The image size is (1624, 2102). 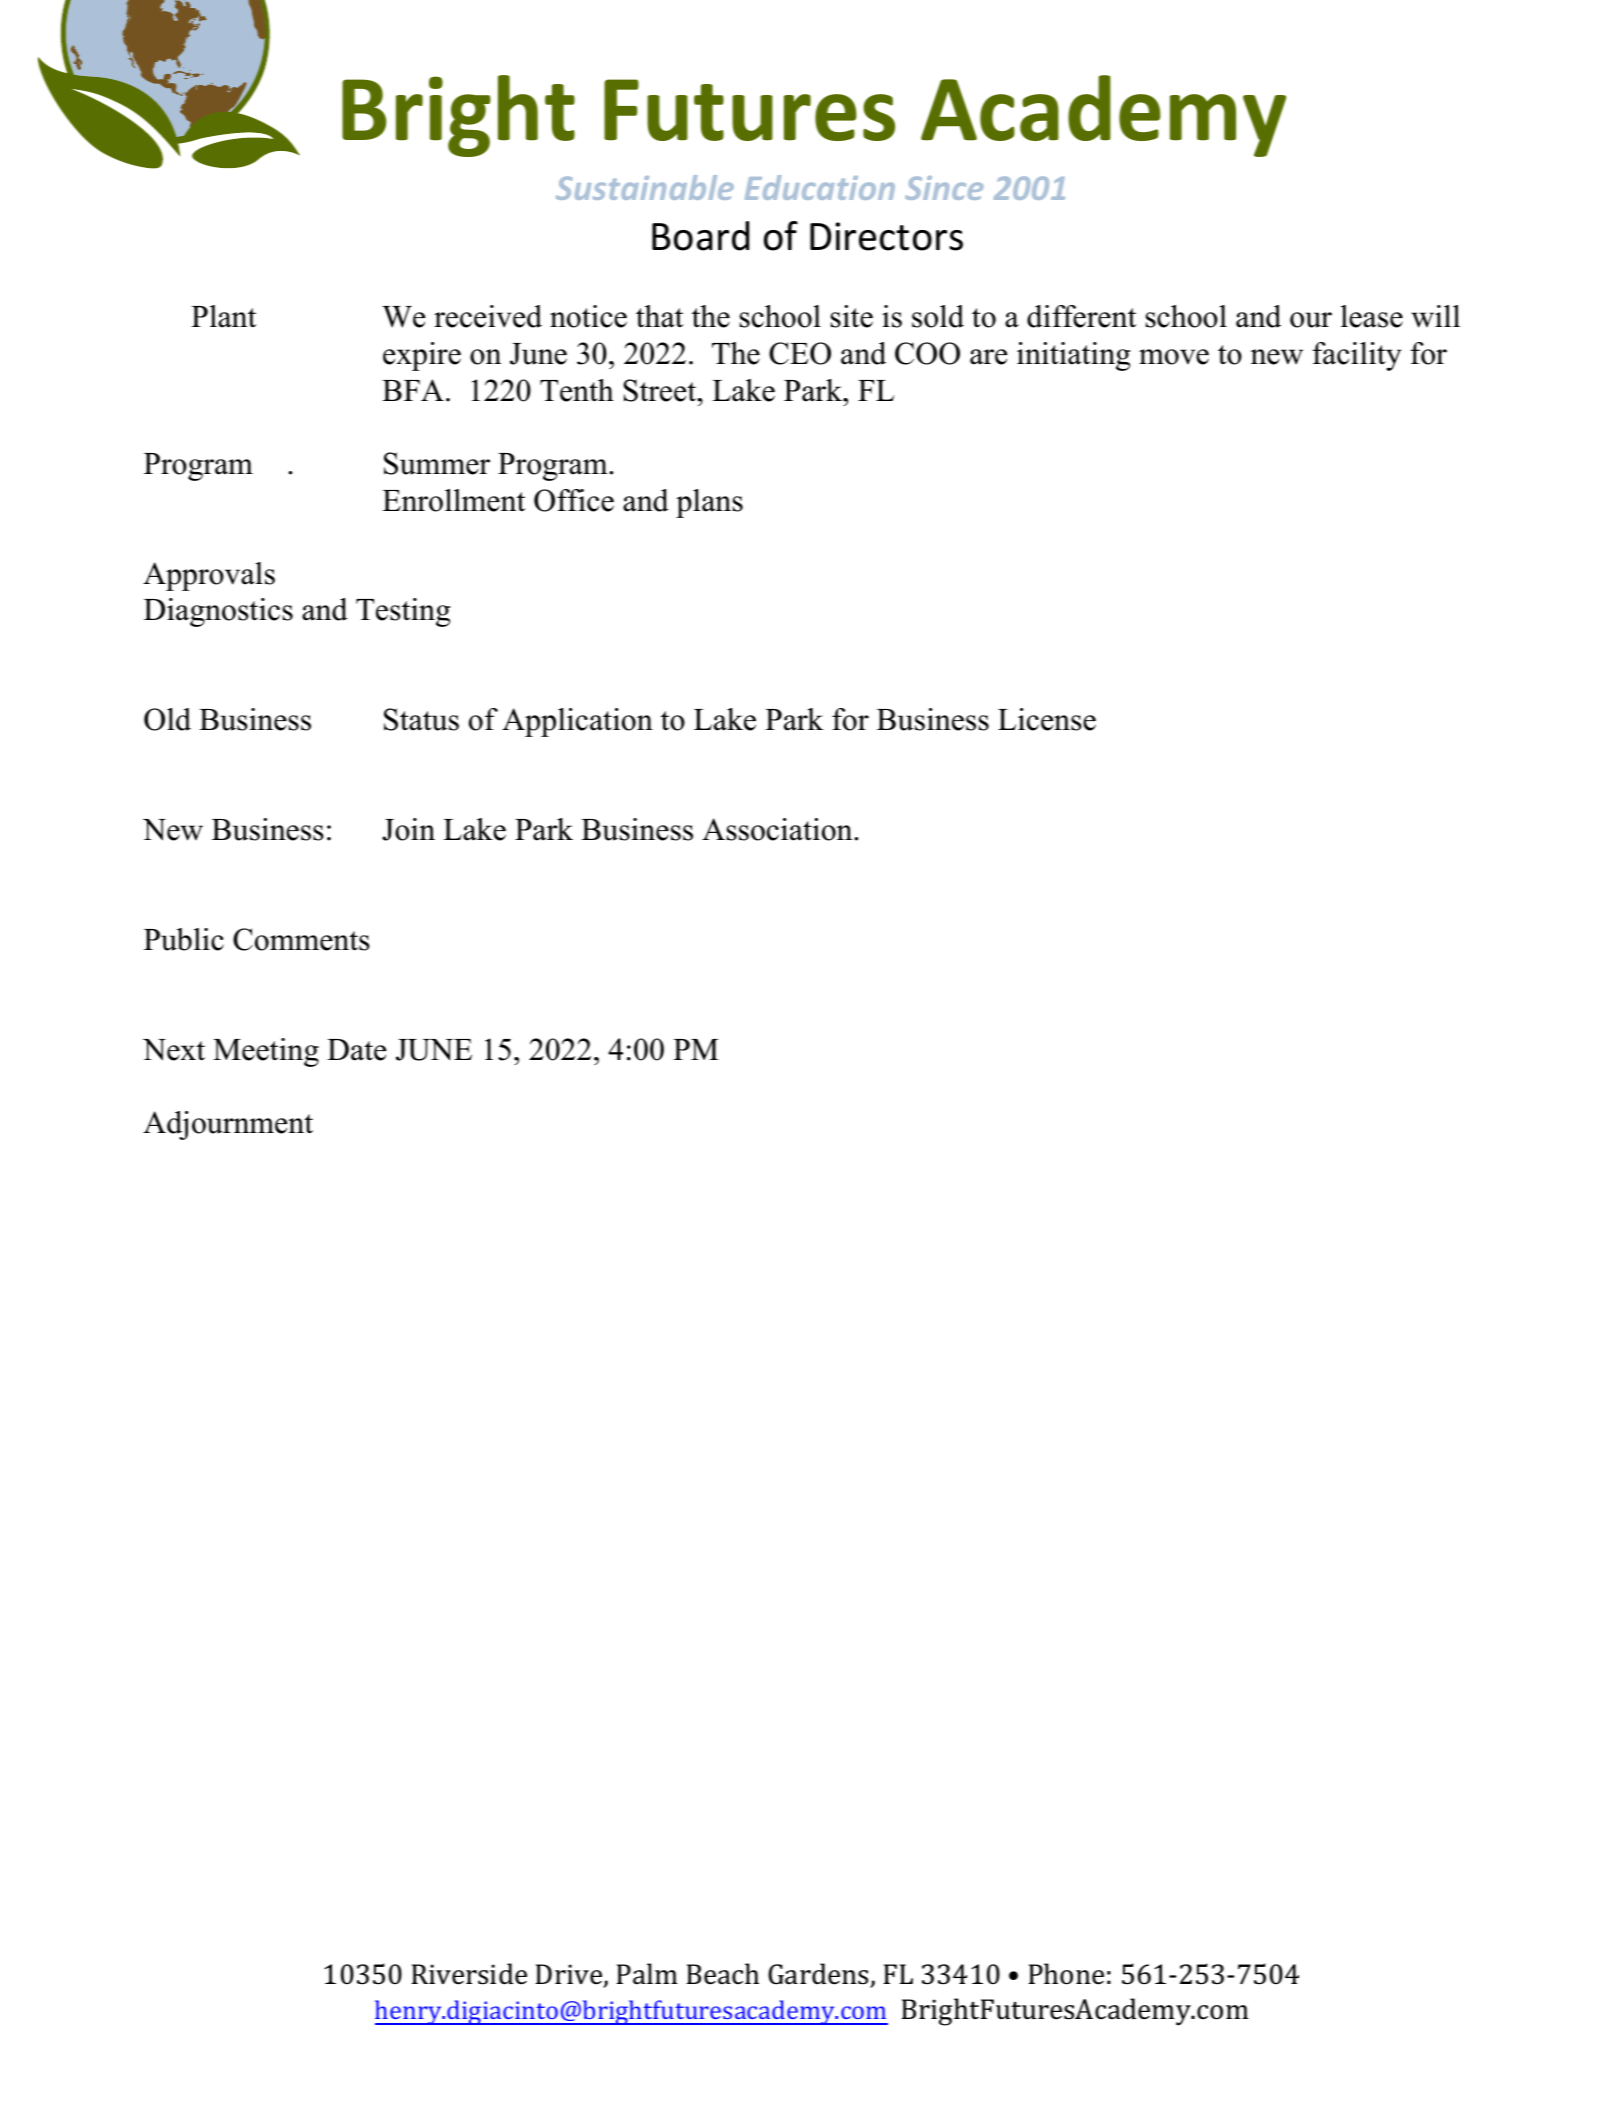 What do you see at coordinates (223, 316) in the screenshot?
I see `Plant` at bounding box center [223, 316].
